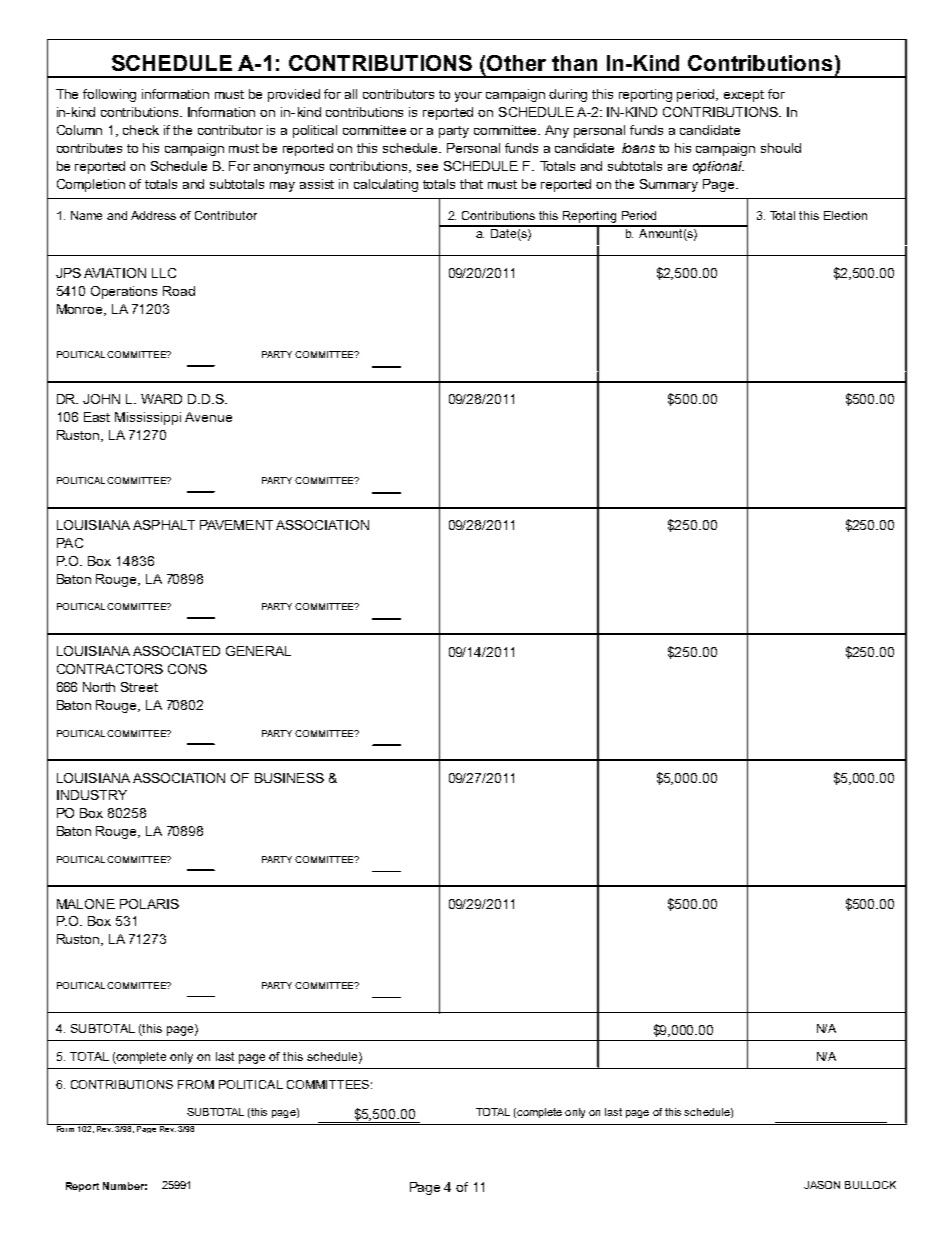 Image resolution: width=952 pixels, height=1233 pixels. Describe the element at coordinates (141, 130) in the screenshot. I see `check` at that location.
